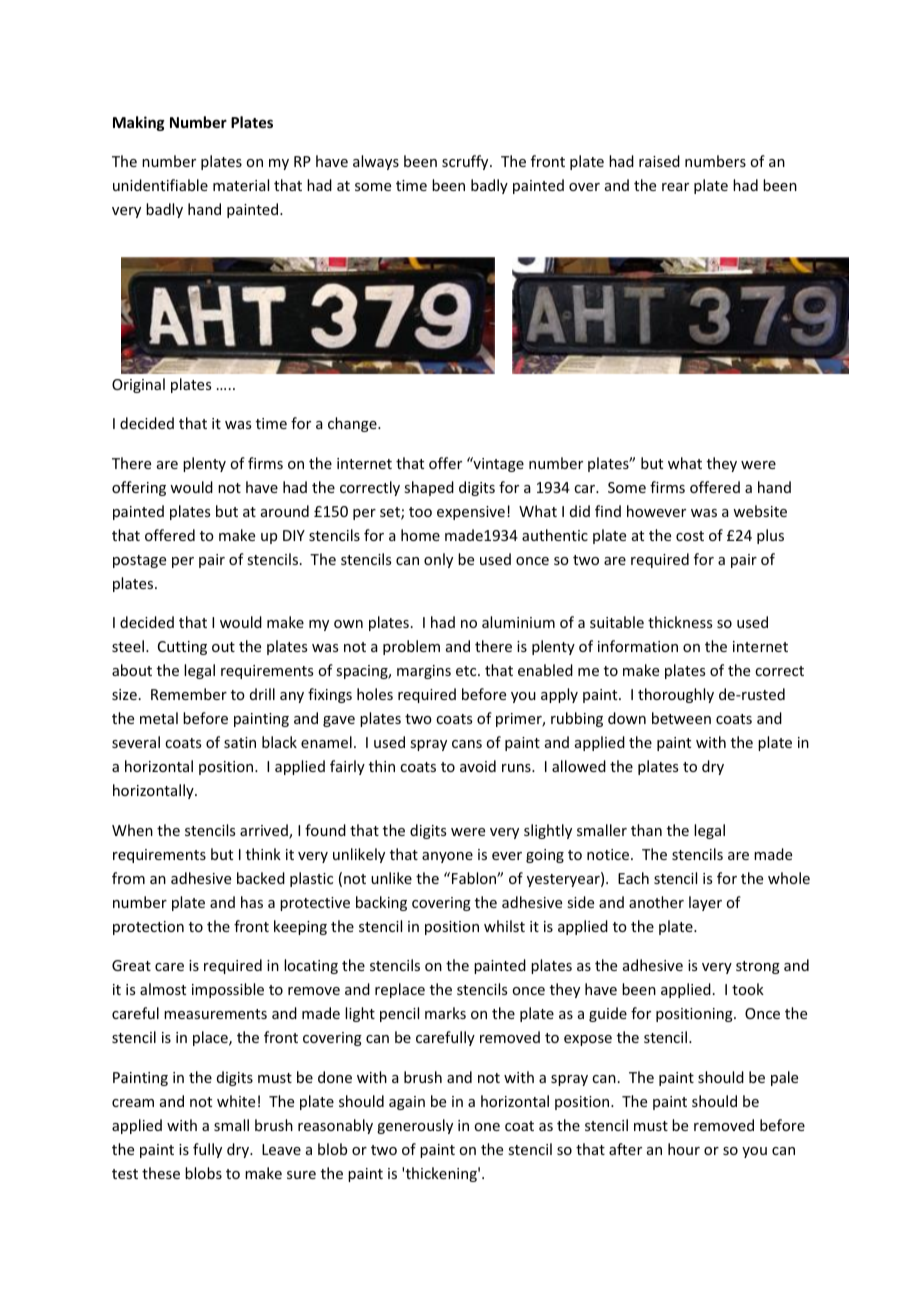 The width and height of the image is (924, 1308). I want to click on material, so click(241, 185).
